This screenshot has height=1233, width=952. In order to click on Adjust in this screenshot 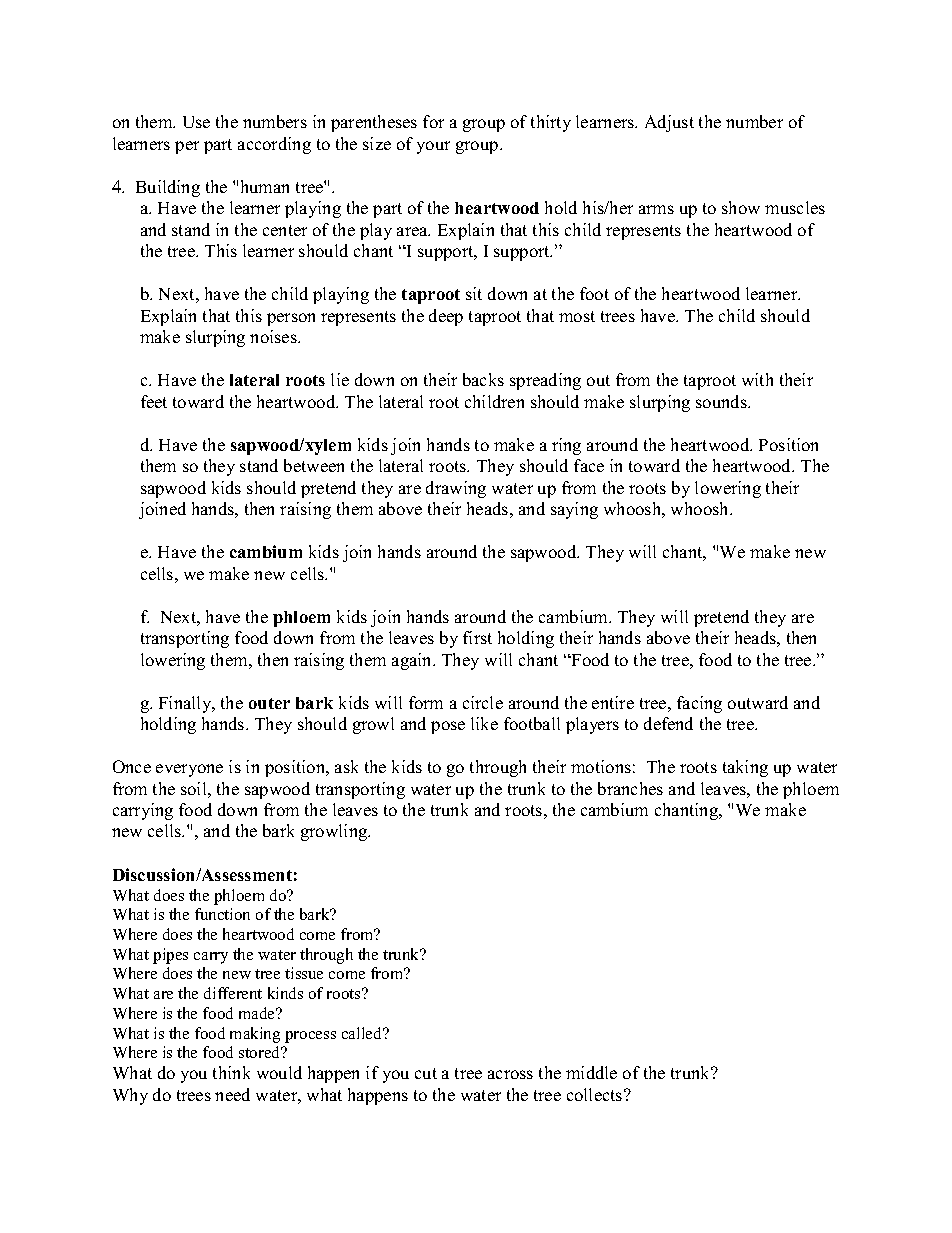, I will do `click(669, 123)`.
